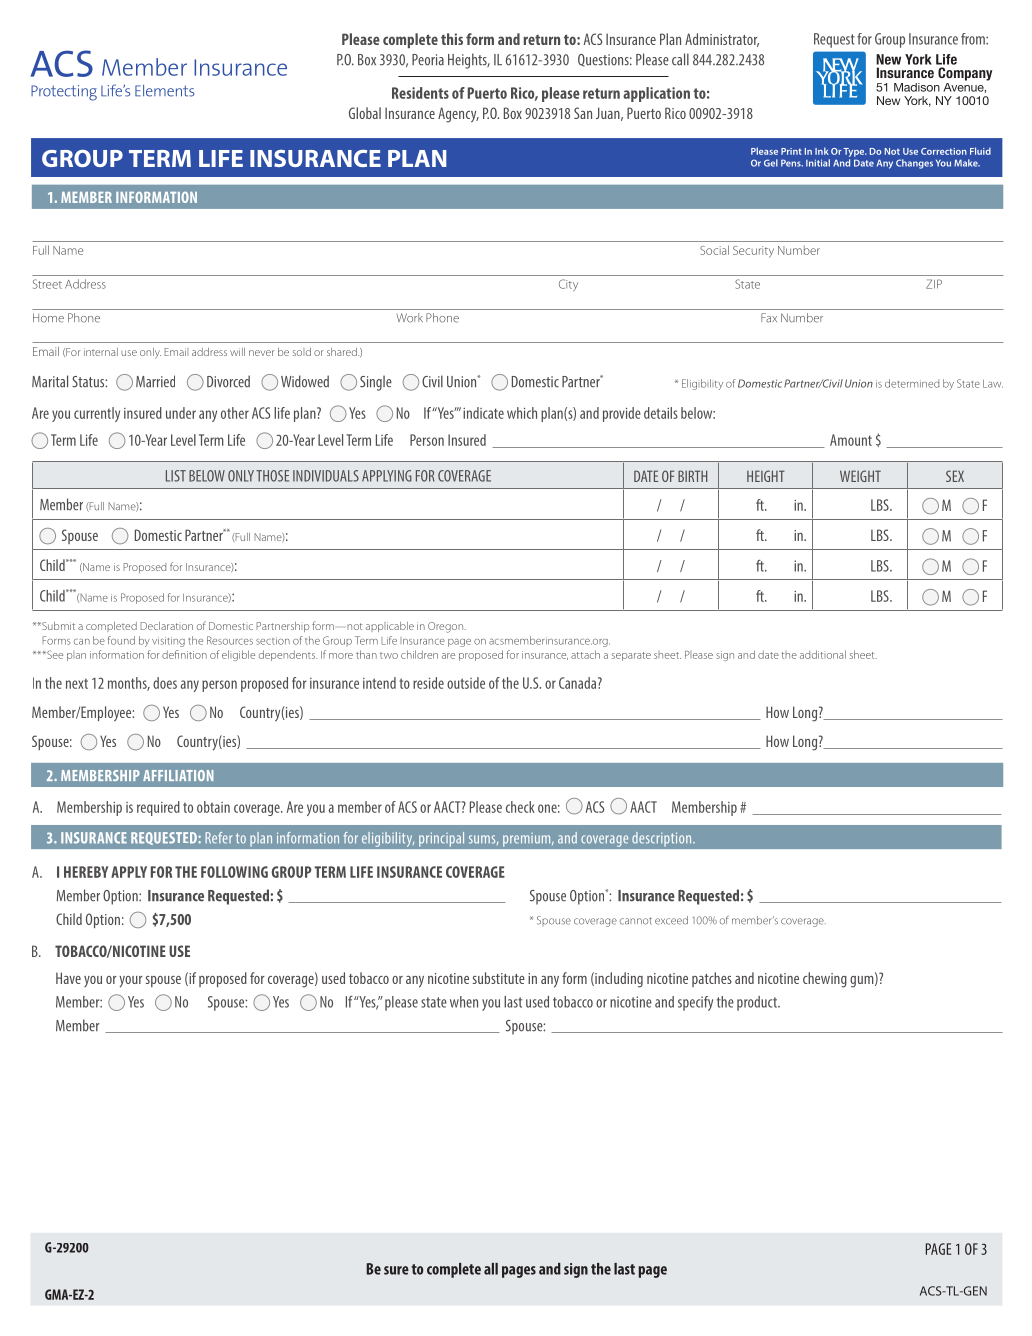  I want to click on AFFILIATION, so click(178, 775).
